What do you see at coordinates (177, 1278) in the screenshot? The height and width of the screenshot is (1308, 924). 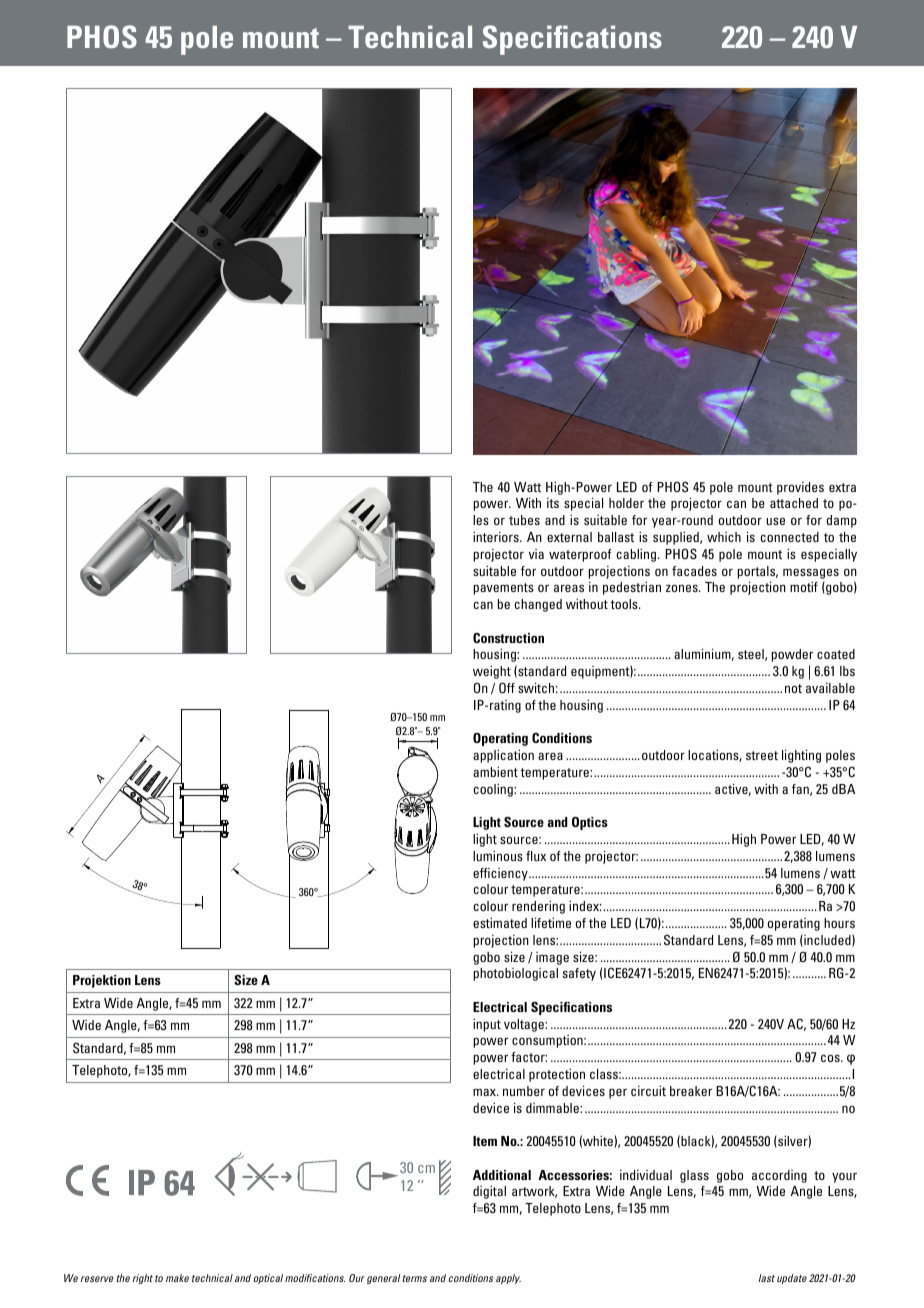 I see `make` at bounding box center [177, 1278].
